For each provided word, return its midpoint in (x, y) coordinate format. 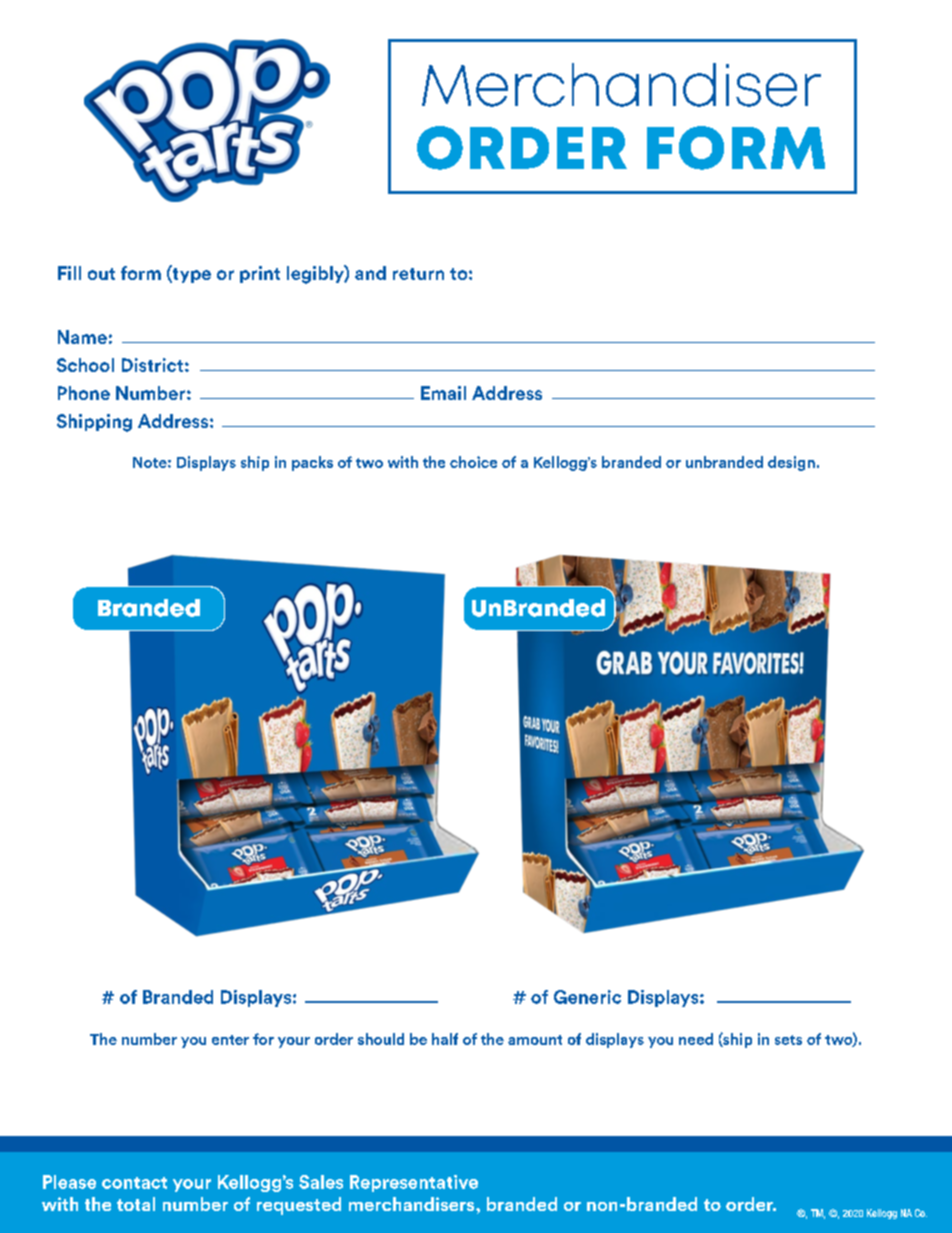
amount (535, 1040)
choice (473, 462)
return (418, 274)
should (381, 1039)
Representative (414, 1183)
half (445, 1039)
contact (134, 1183)
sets (788, 1040)
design (791, 463)
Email (443, 393)
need (696, 1039)
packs (312, 463)
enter (230, 1040)
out (101, 274)
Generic (587, 997)
